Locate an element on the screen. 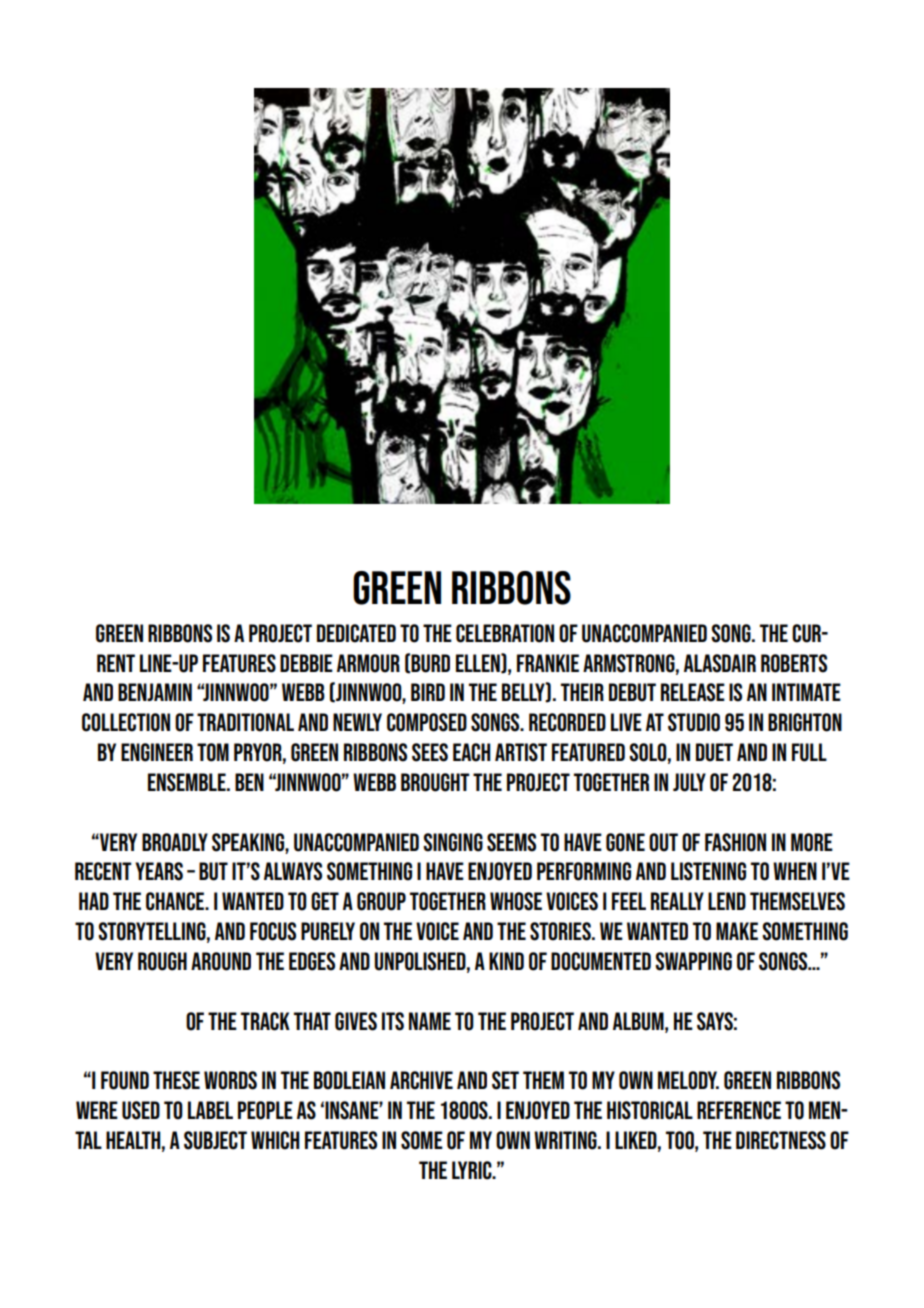 This screenshot has width=924, height=1308. Alasdair is located at coordinates (720, 663).
